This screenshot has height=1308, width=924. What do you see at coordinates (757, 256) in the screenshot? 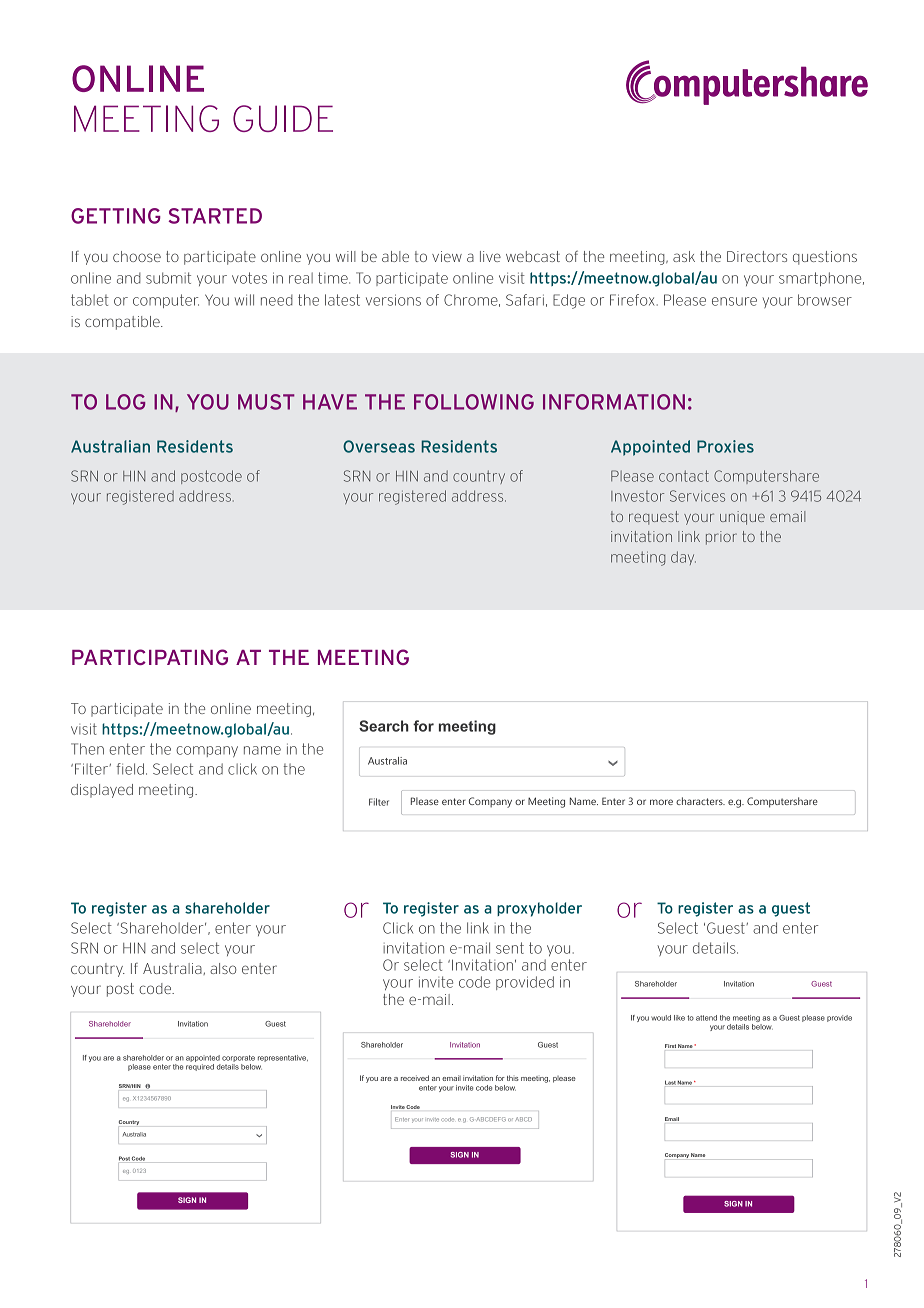
I see `Directors` at bounding box center [757, 256].
